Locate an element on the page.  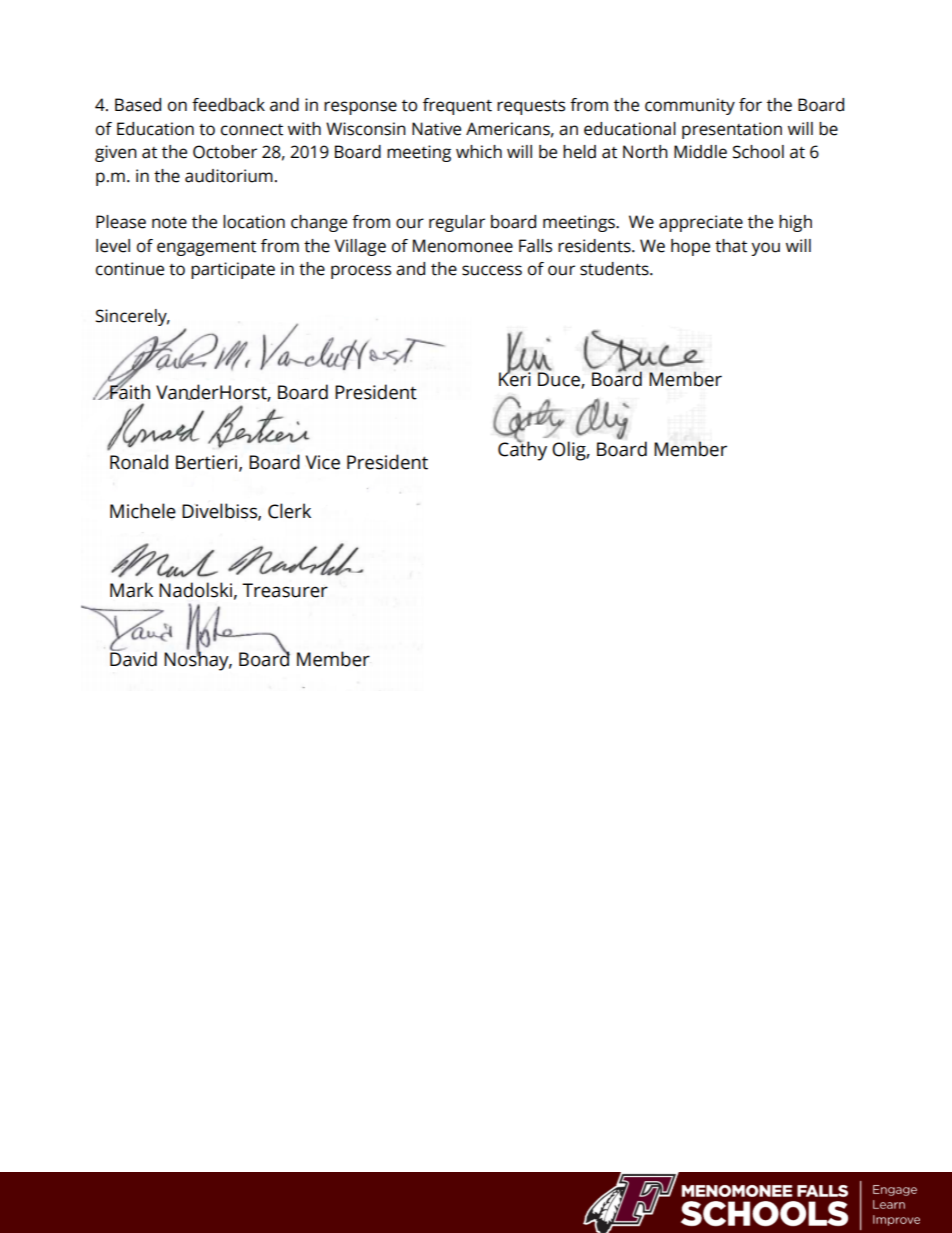
David is located at coordinates (133, 658).
